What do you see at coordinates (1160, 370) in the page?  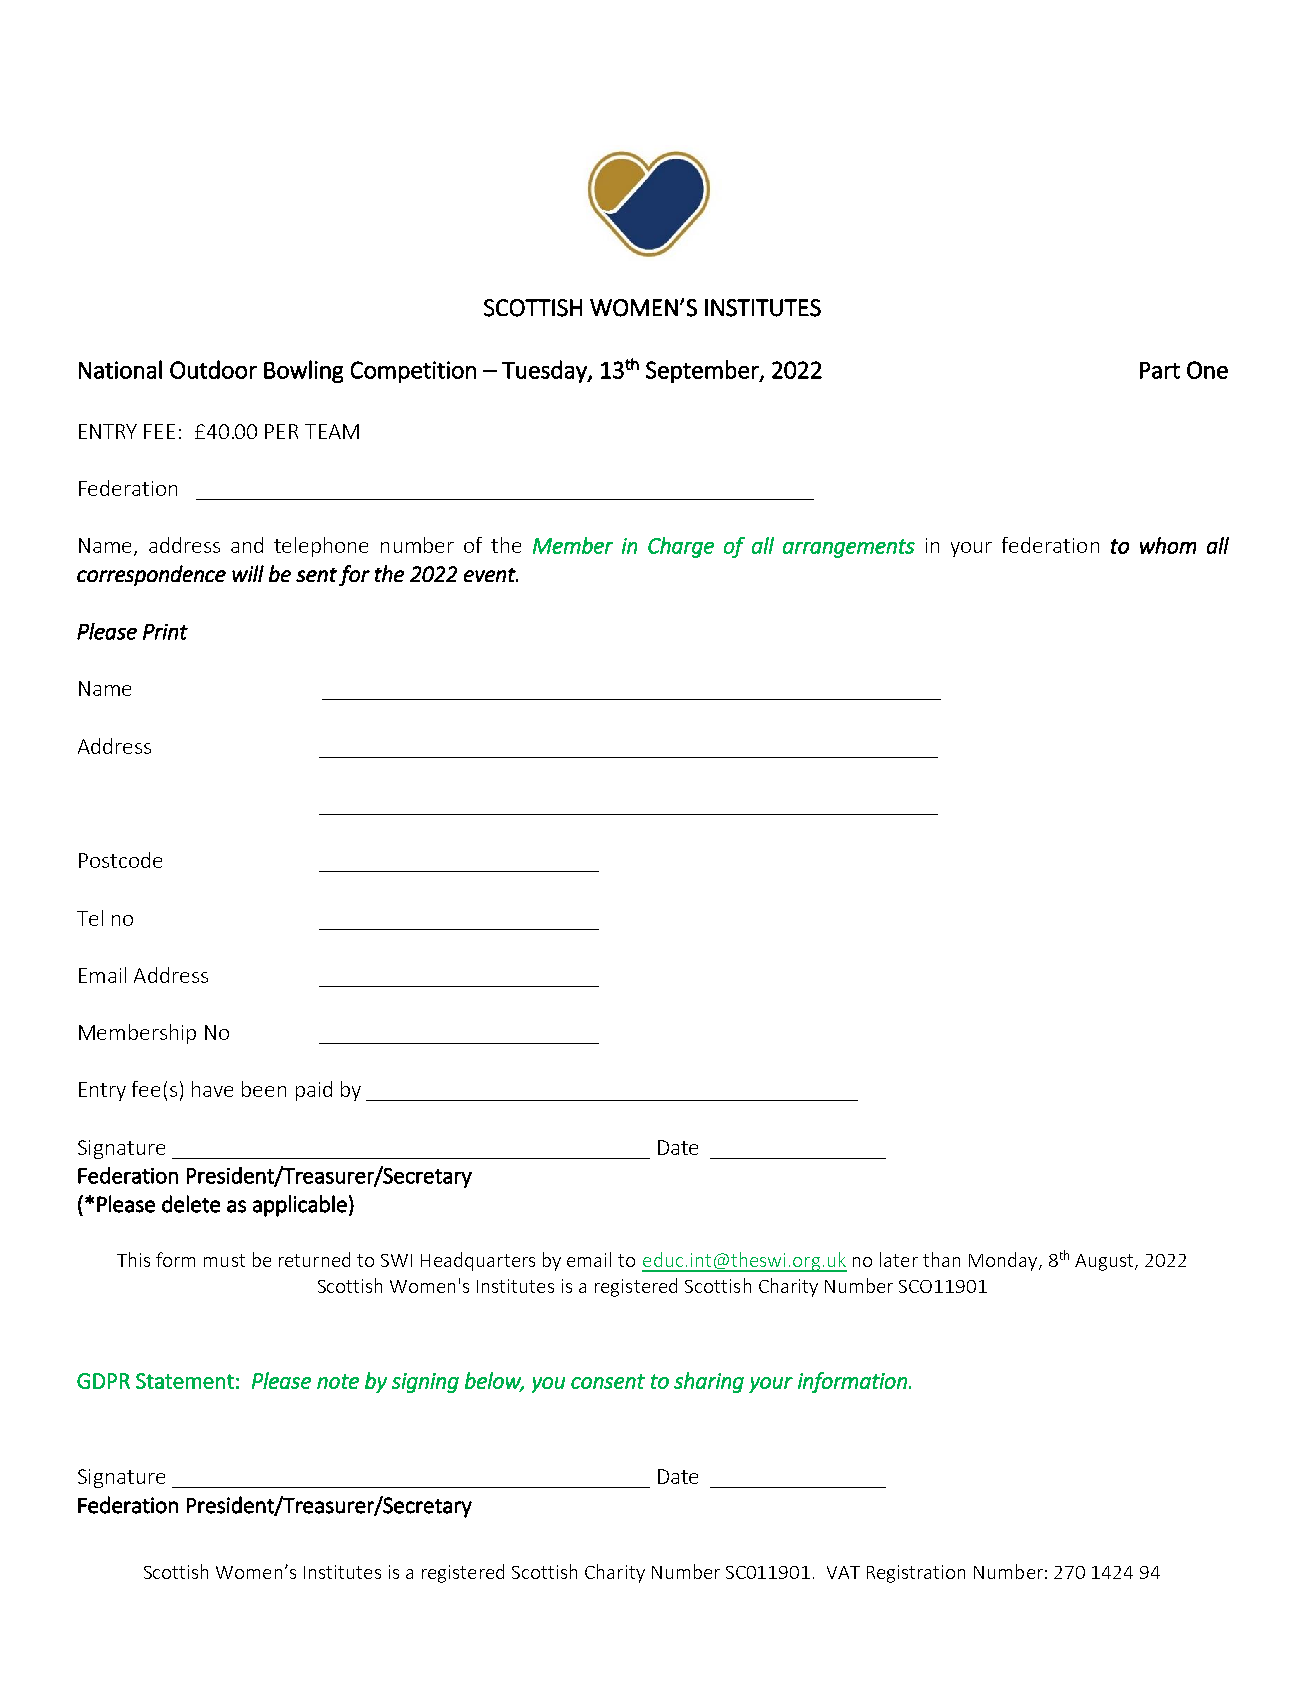 I see `Part` at bounding box center [1160, 370].
